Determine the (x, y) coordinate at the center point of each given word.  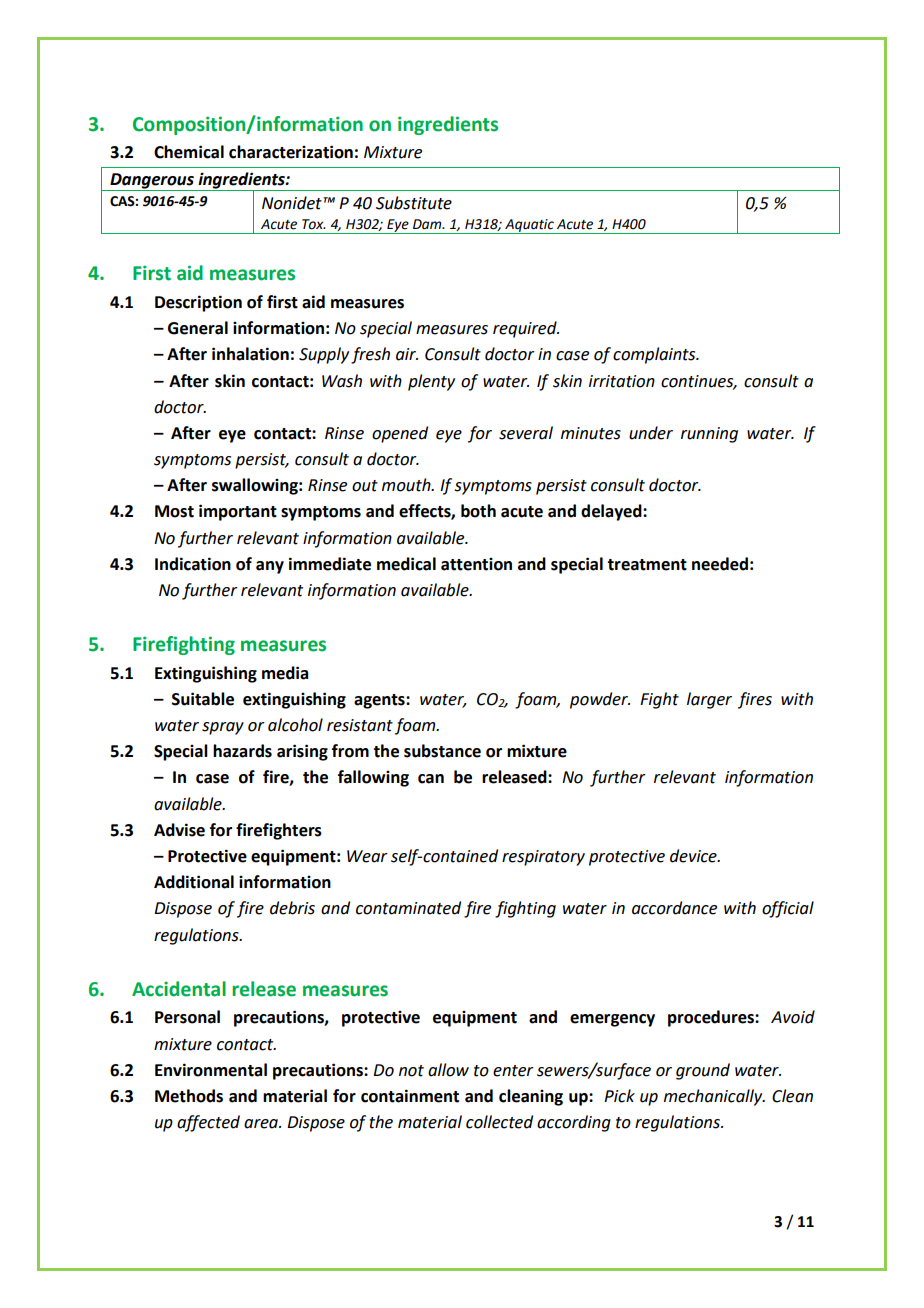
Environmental (211, 1070)
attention (476, 564)
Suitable (203, 699)
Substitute (414, 203)
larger (709, 700)
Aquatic (529, 226)
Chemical (189, 152)
